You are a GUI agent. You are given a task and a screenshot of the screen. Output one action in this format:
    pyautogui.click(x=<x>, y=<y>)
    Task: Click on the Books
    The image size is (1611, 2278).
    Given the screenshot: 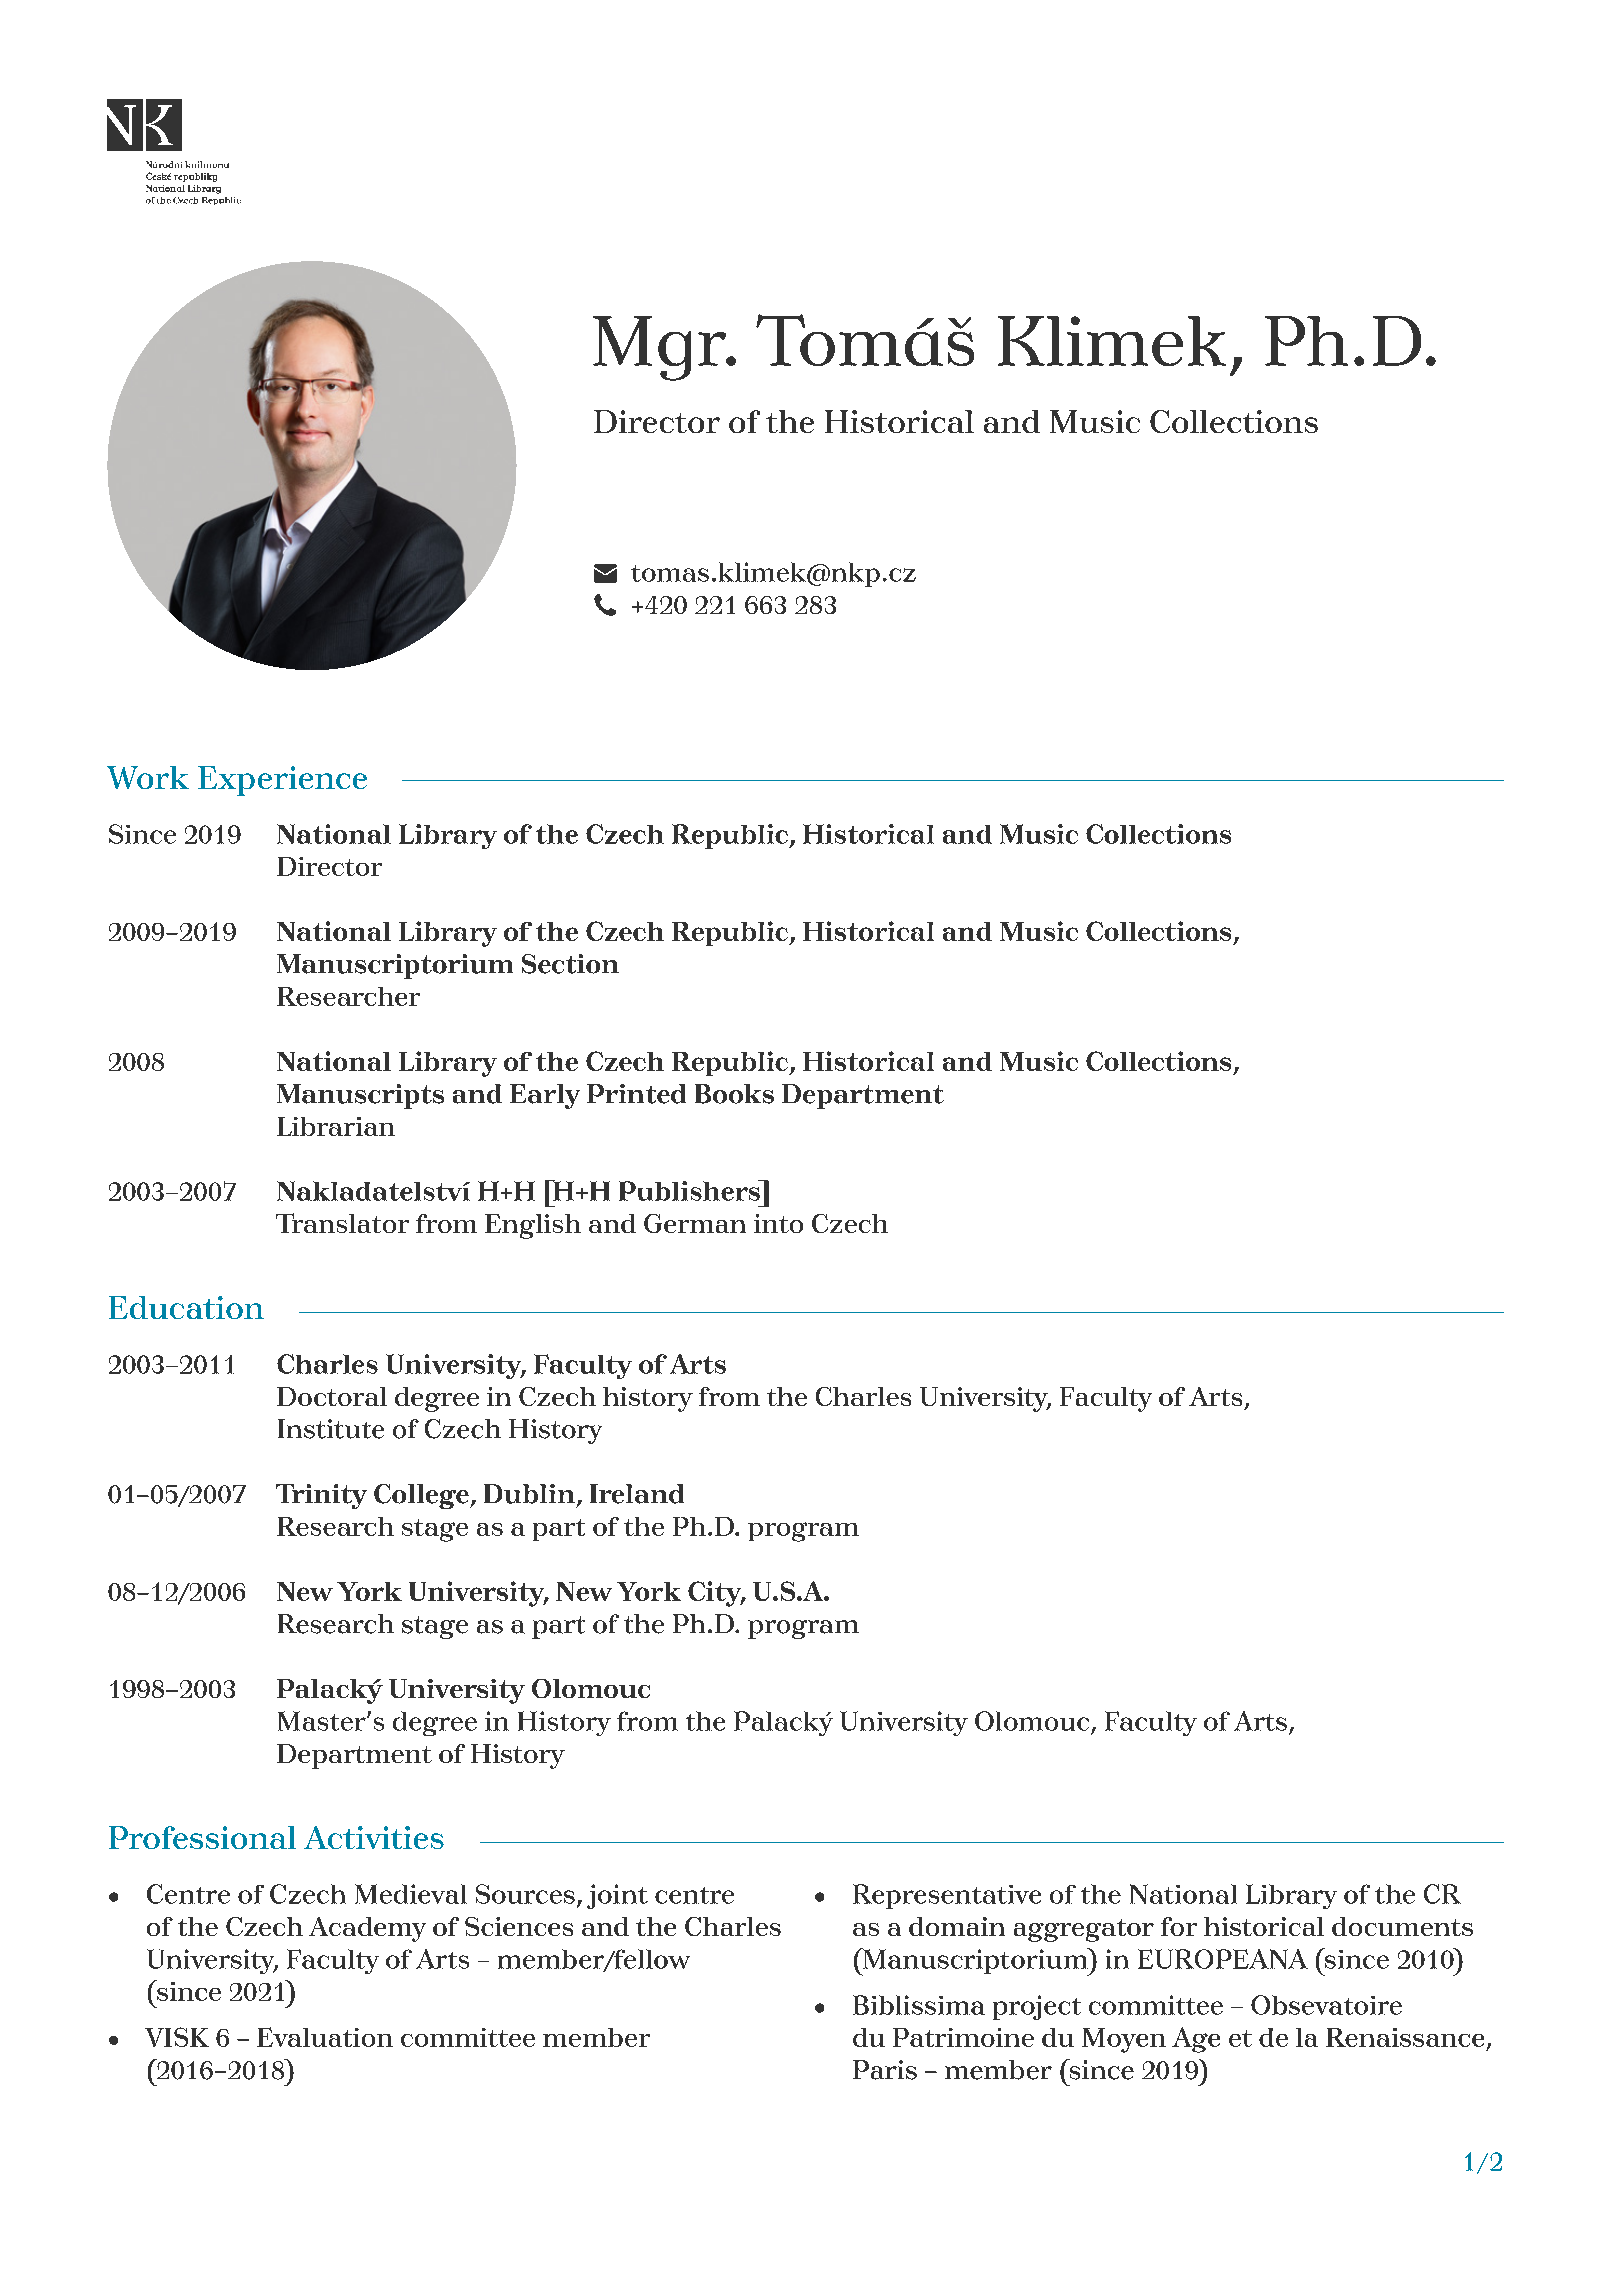 What is the action you would take?
    pyautogui.click(x=734, y=1094)
